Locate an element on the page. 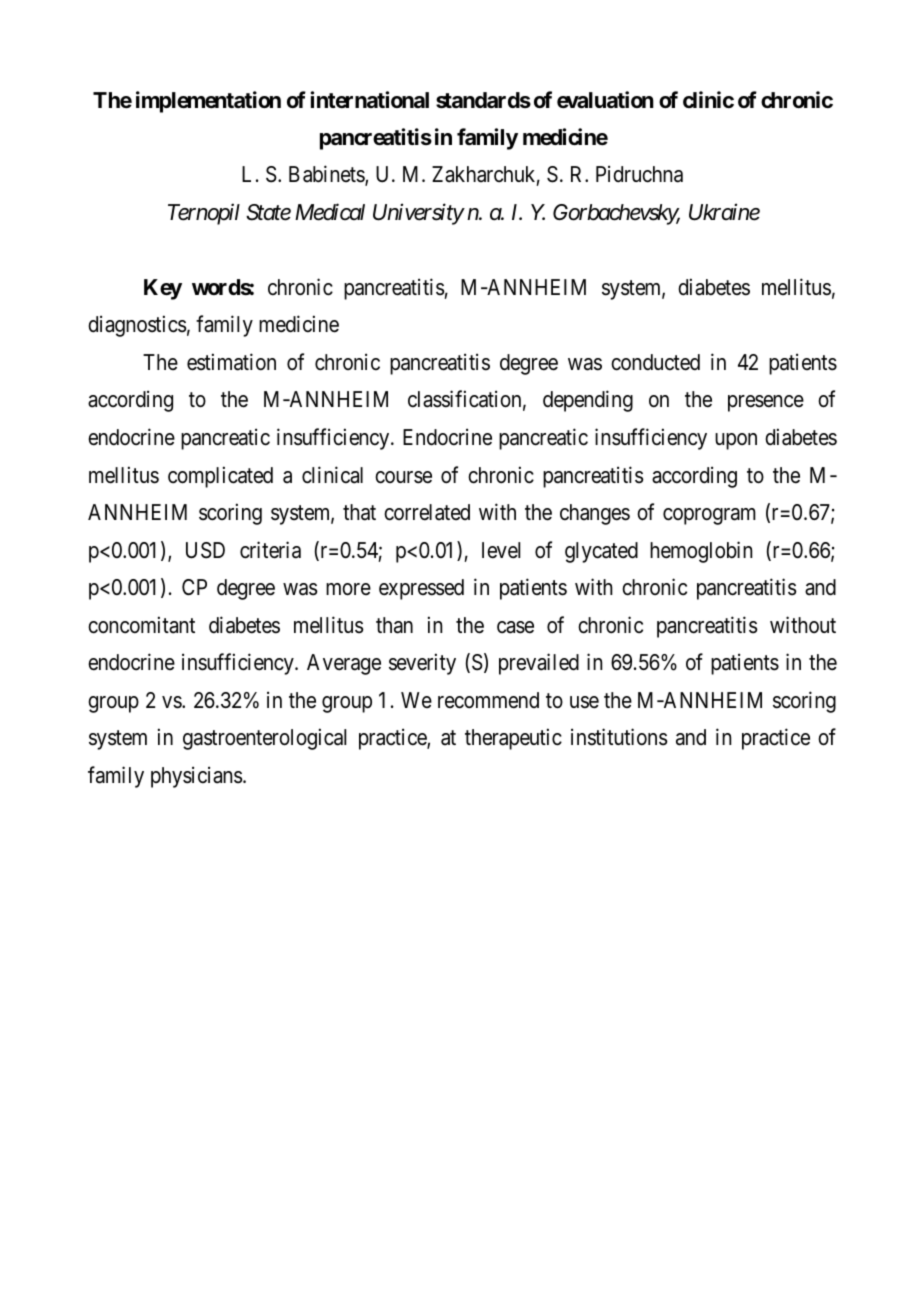 The height and width of the page is (1308, 924). institutions is located at coordinates (619, 737).
